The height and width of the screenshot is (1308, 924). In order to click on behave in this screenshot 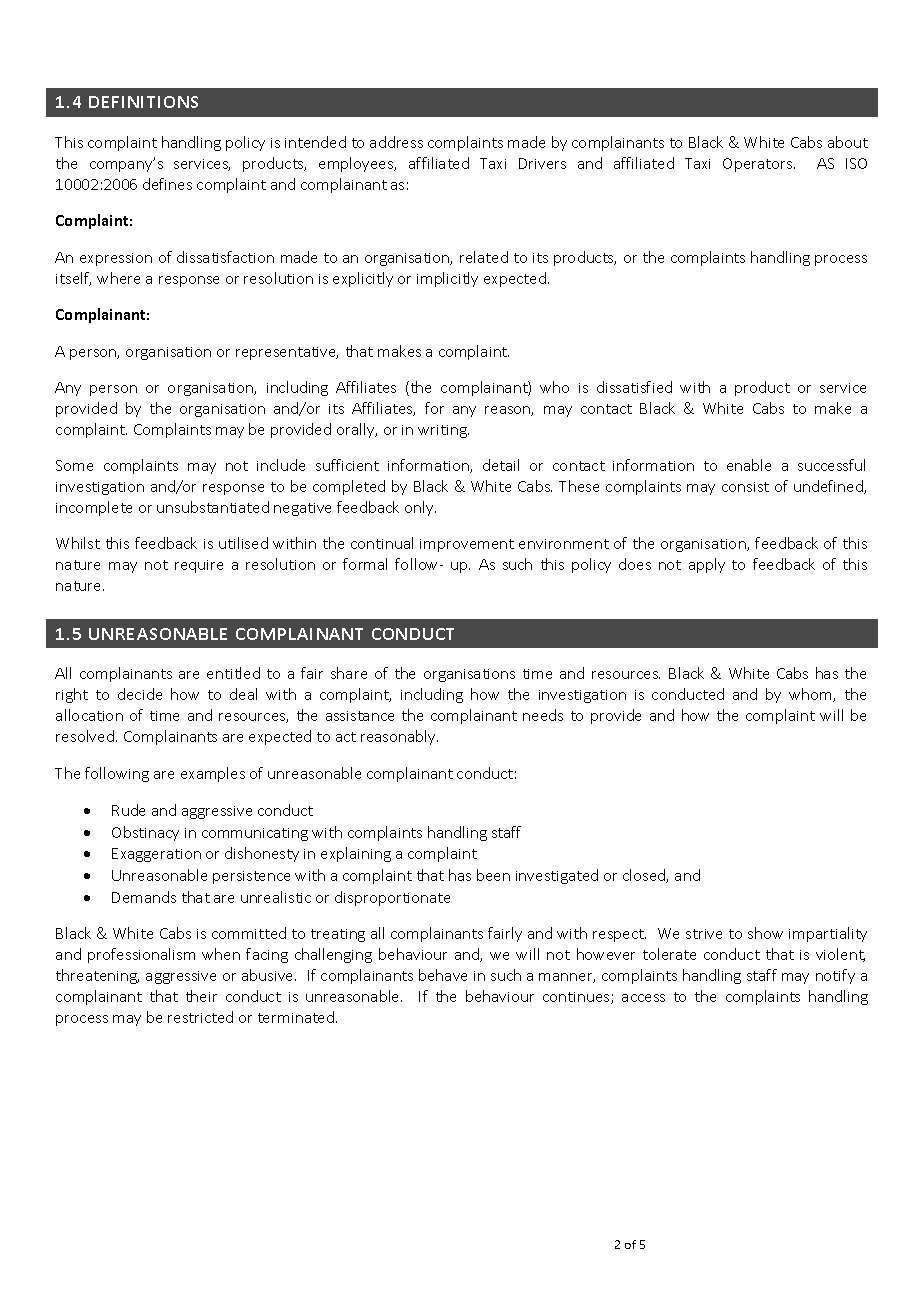, I will do `click(443, 975)`.
